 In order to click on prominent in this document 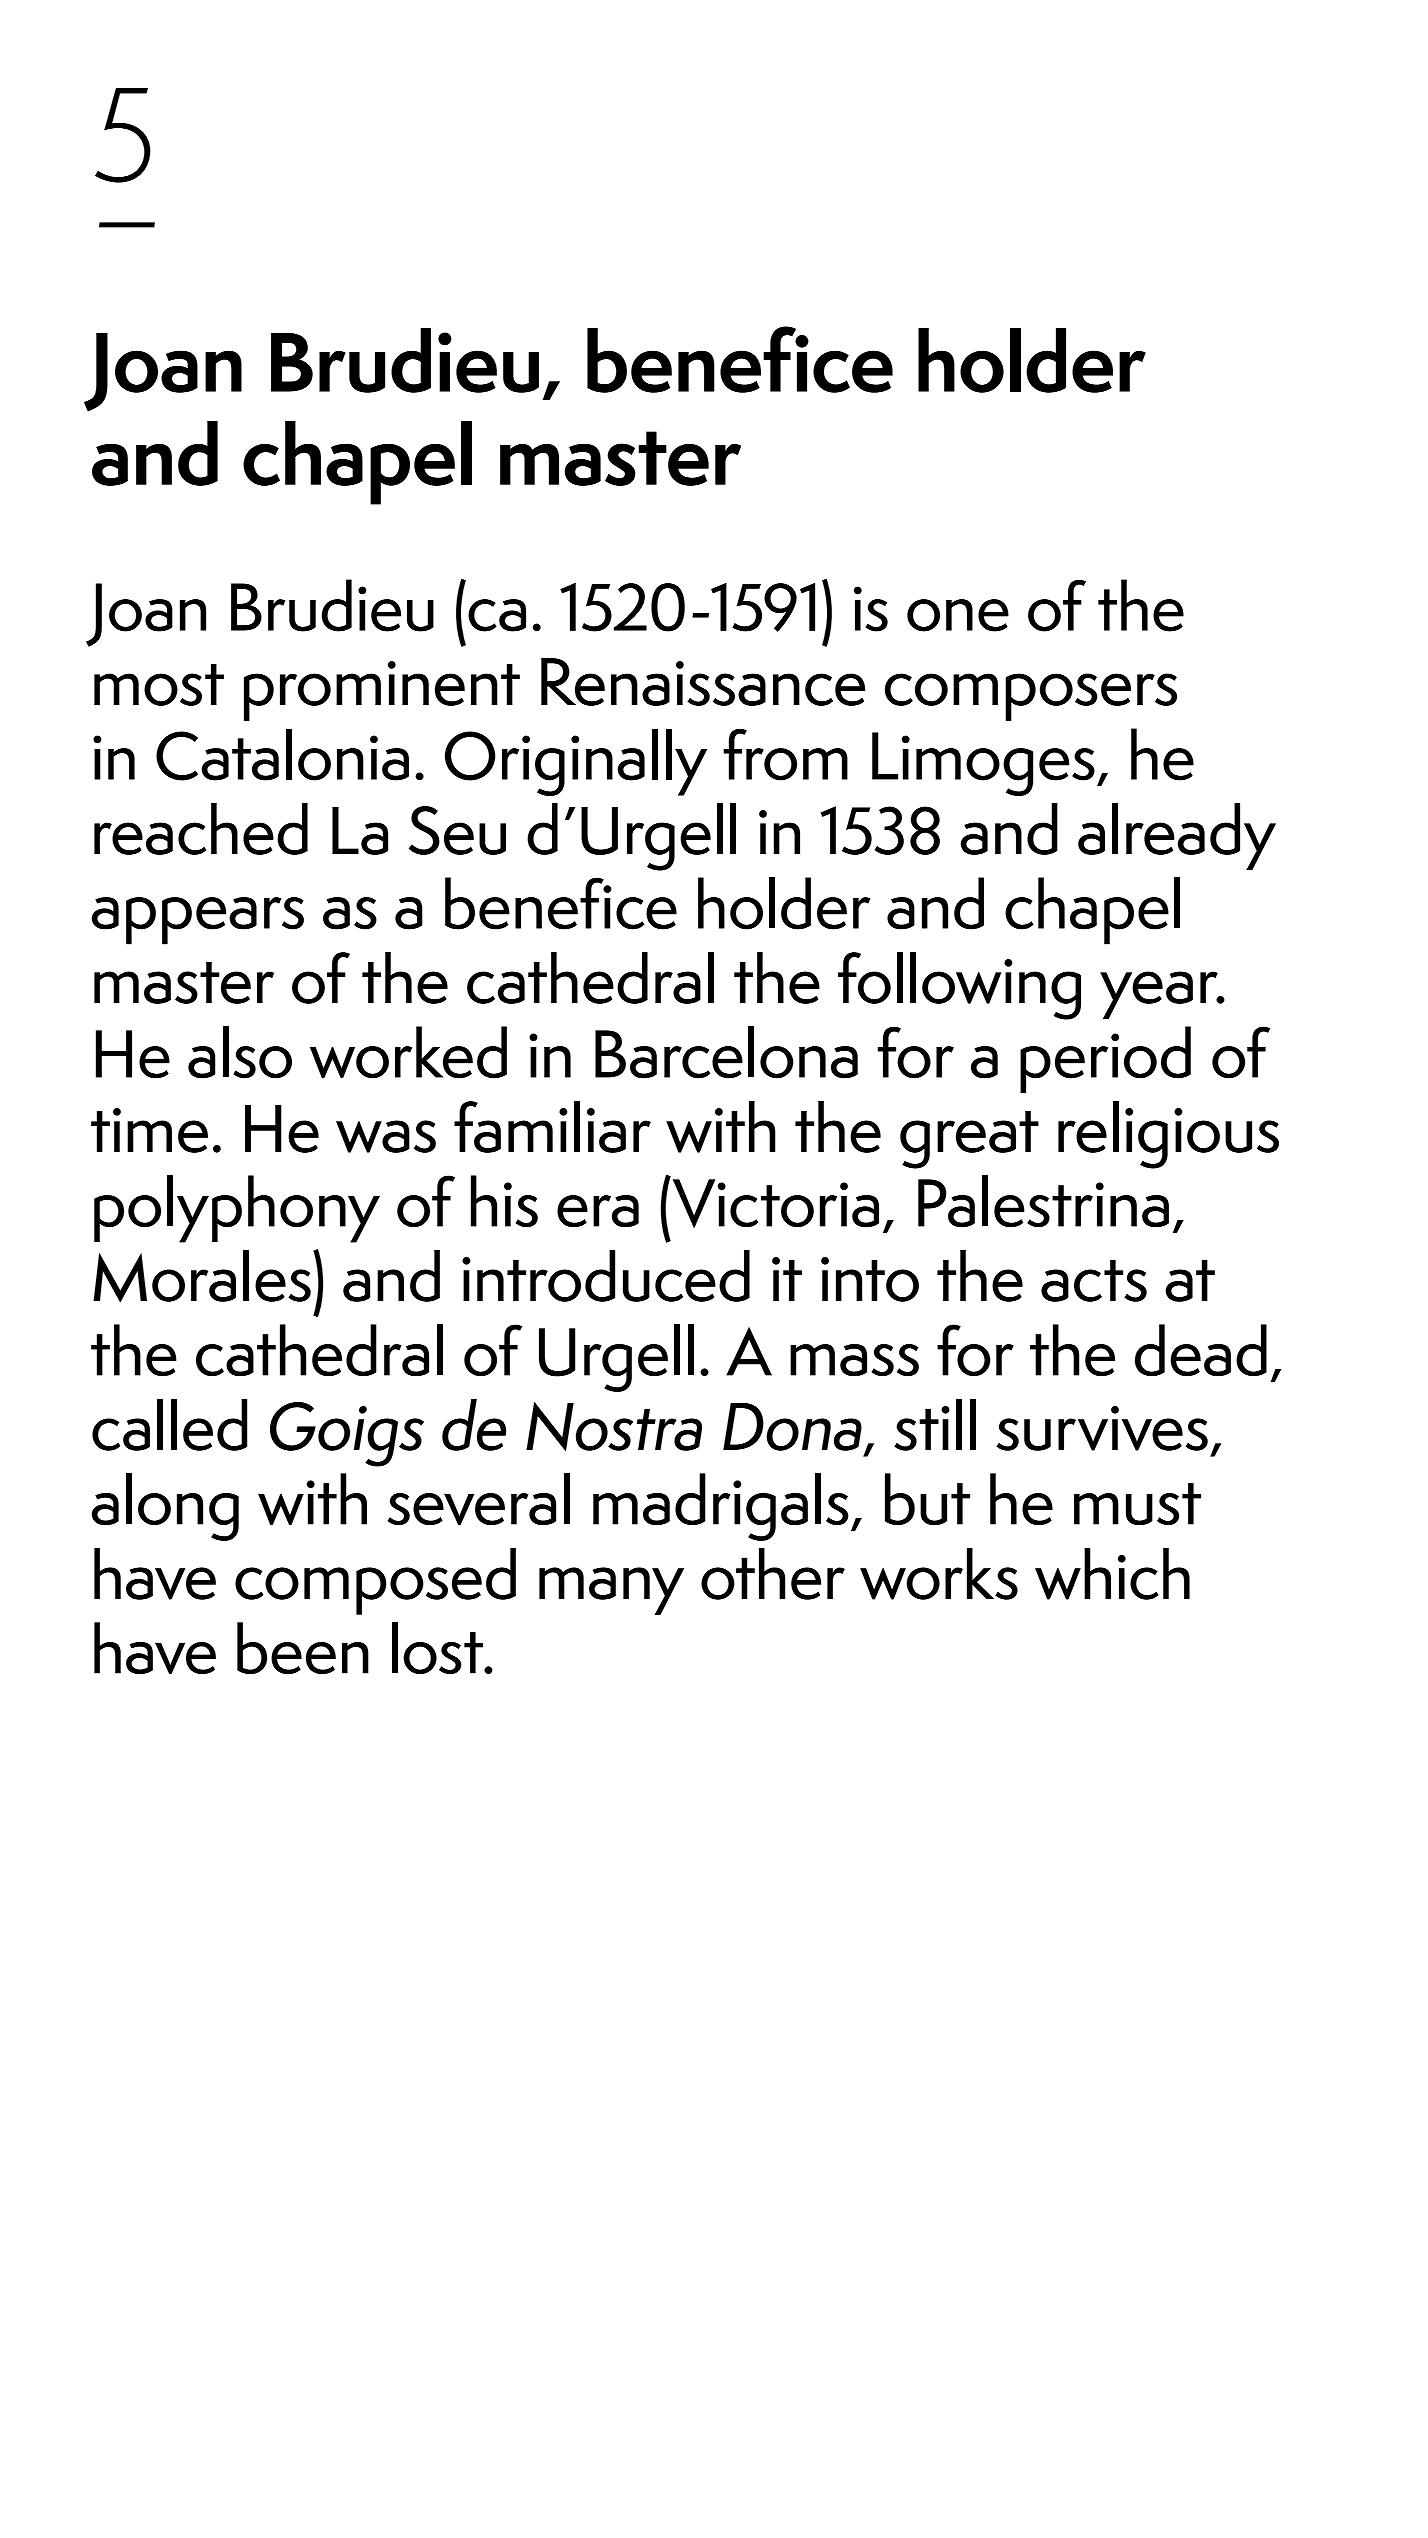, I will do `click(382, 691)`.
